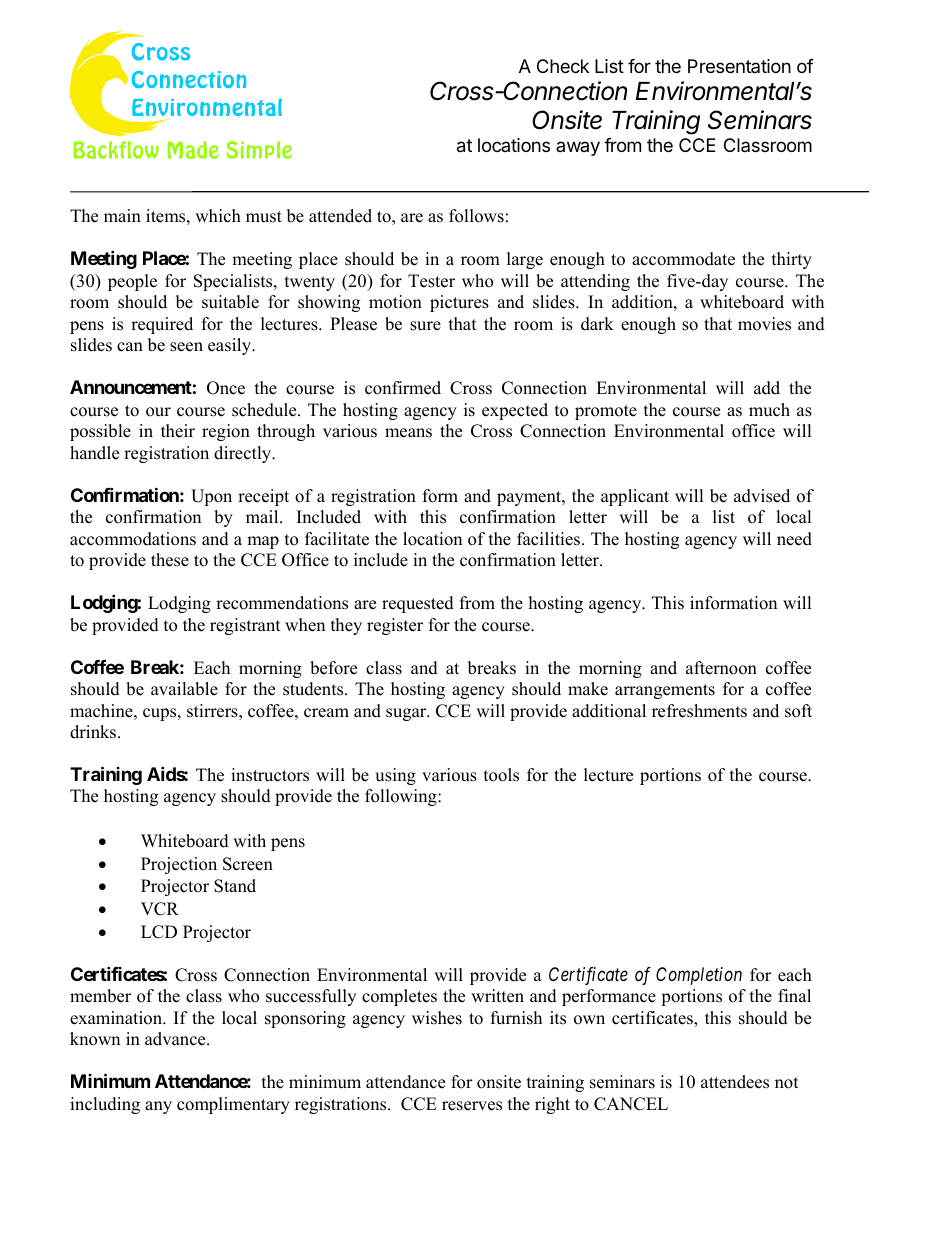  Describe the element at coordinates (739, 66) in the screenshot. I see `Presentation` at that location.
